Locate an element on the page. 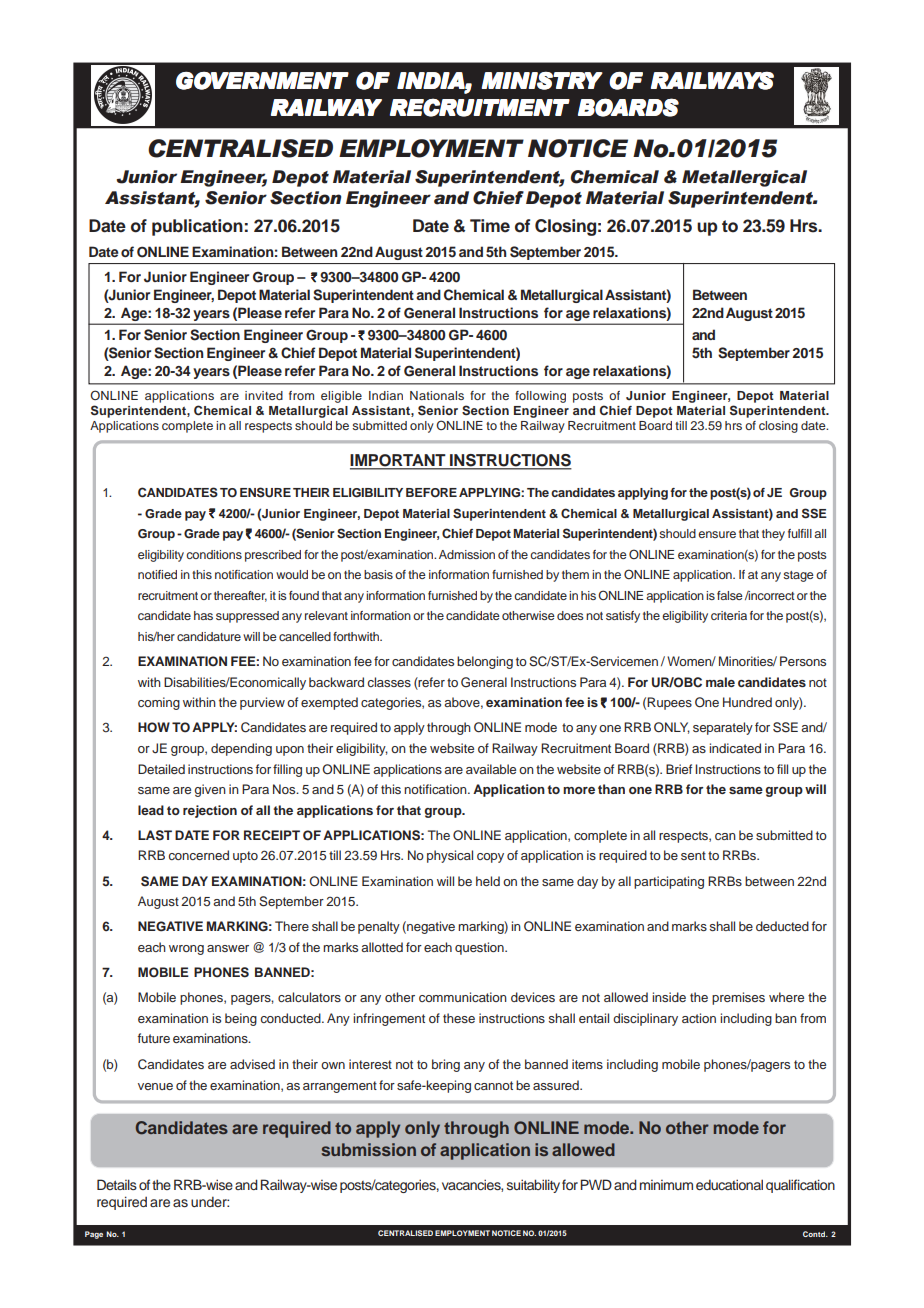 The width and height of the document is (924, 1308). publication is located at coordinates (197, 227).
